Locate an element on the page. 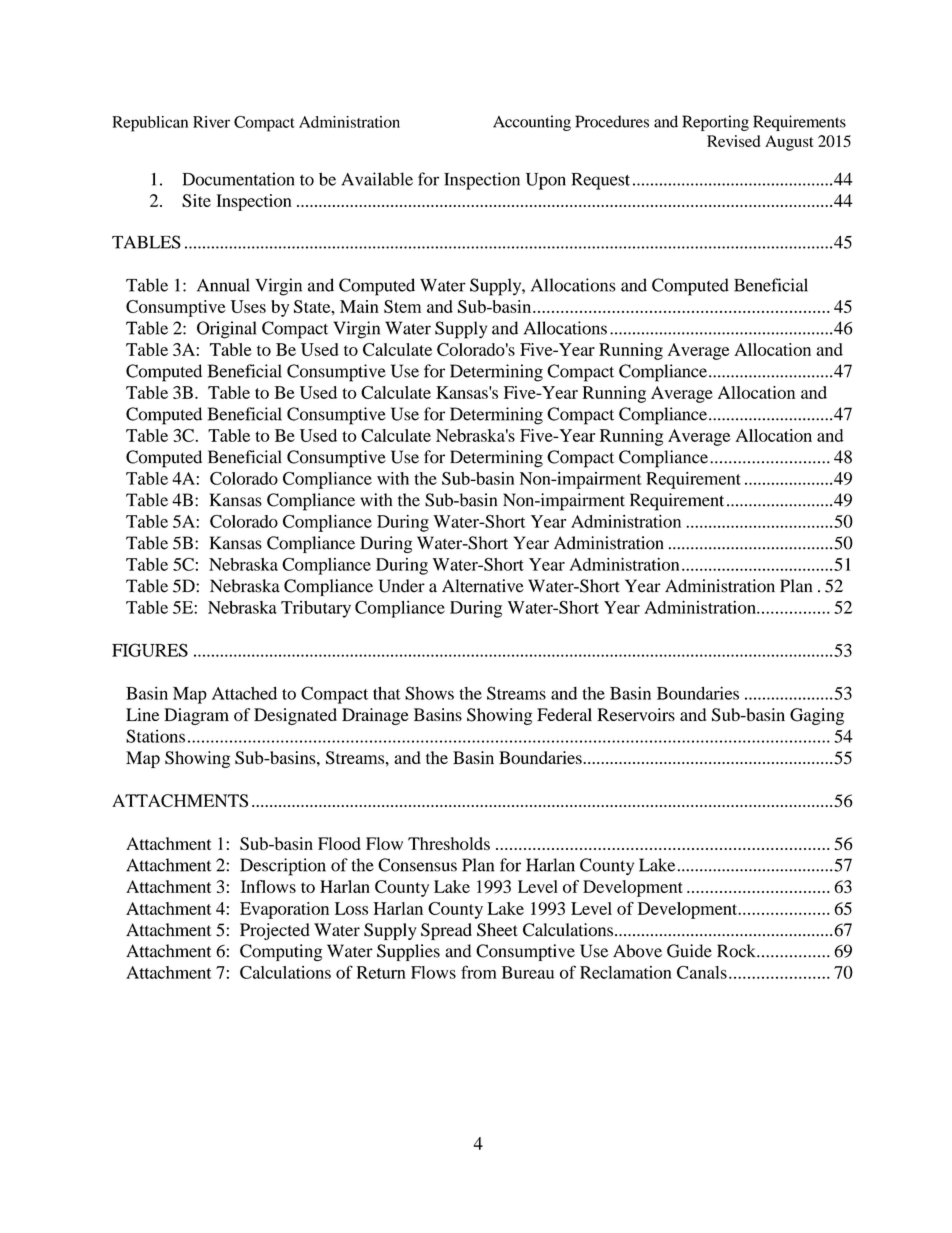 The height and width of the document is (1233, 952). Spread is located at coordinates (446, 931).
